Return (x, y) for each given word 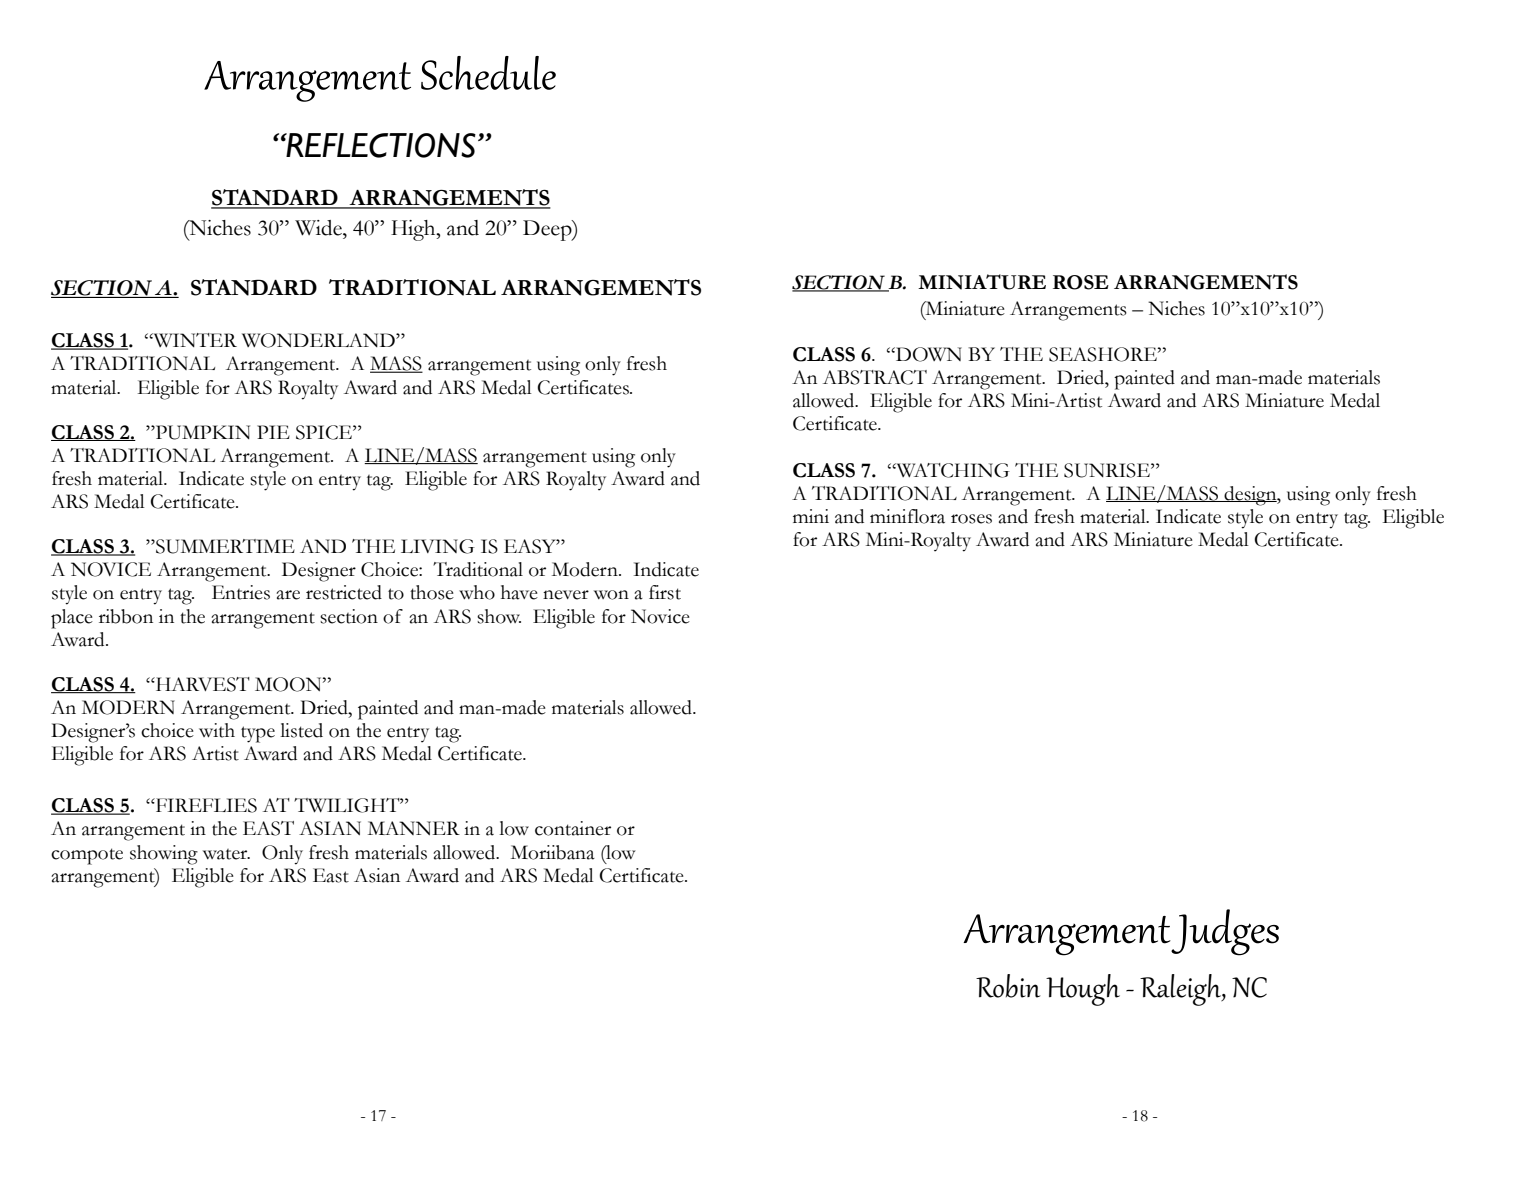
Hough (1083, 990)
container (573, 828)
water (226, 854)
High (414, 230)
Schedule (488, 73)
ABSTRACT (875, 377)
